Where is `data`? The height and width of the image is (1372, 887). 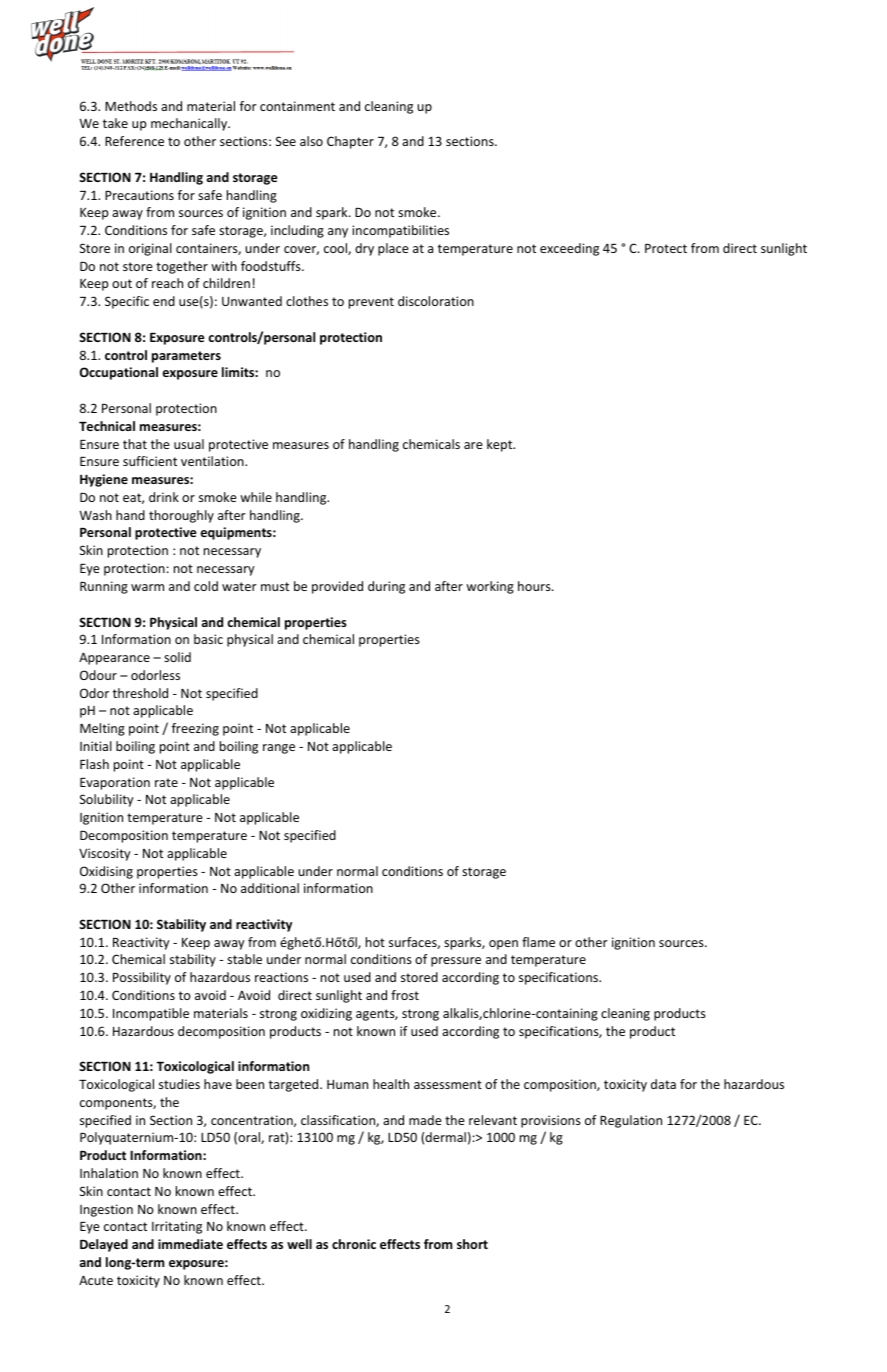
data is located at coordinates (663, 1084).
